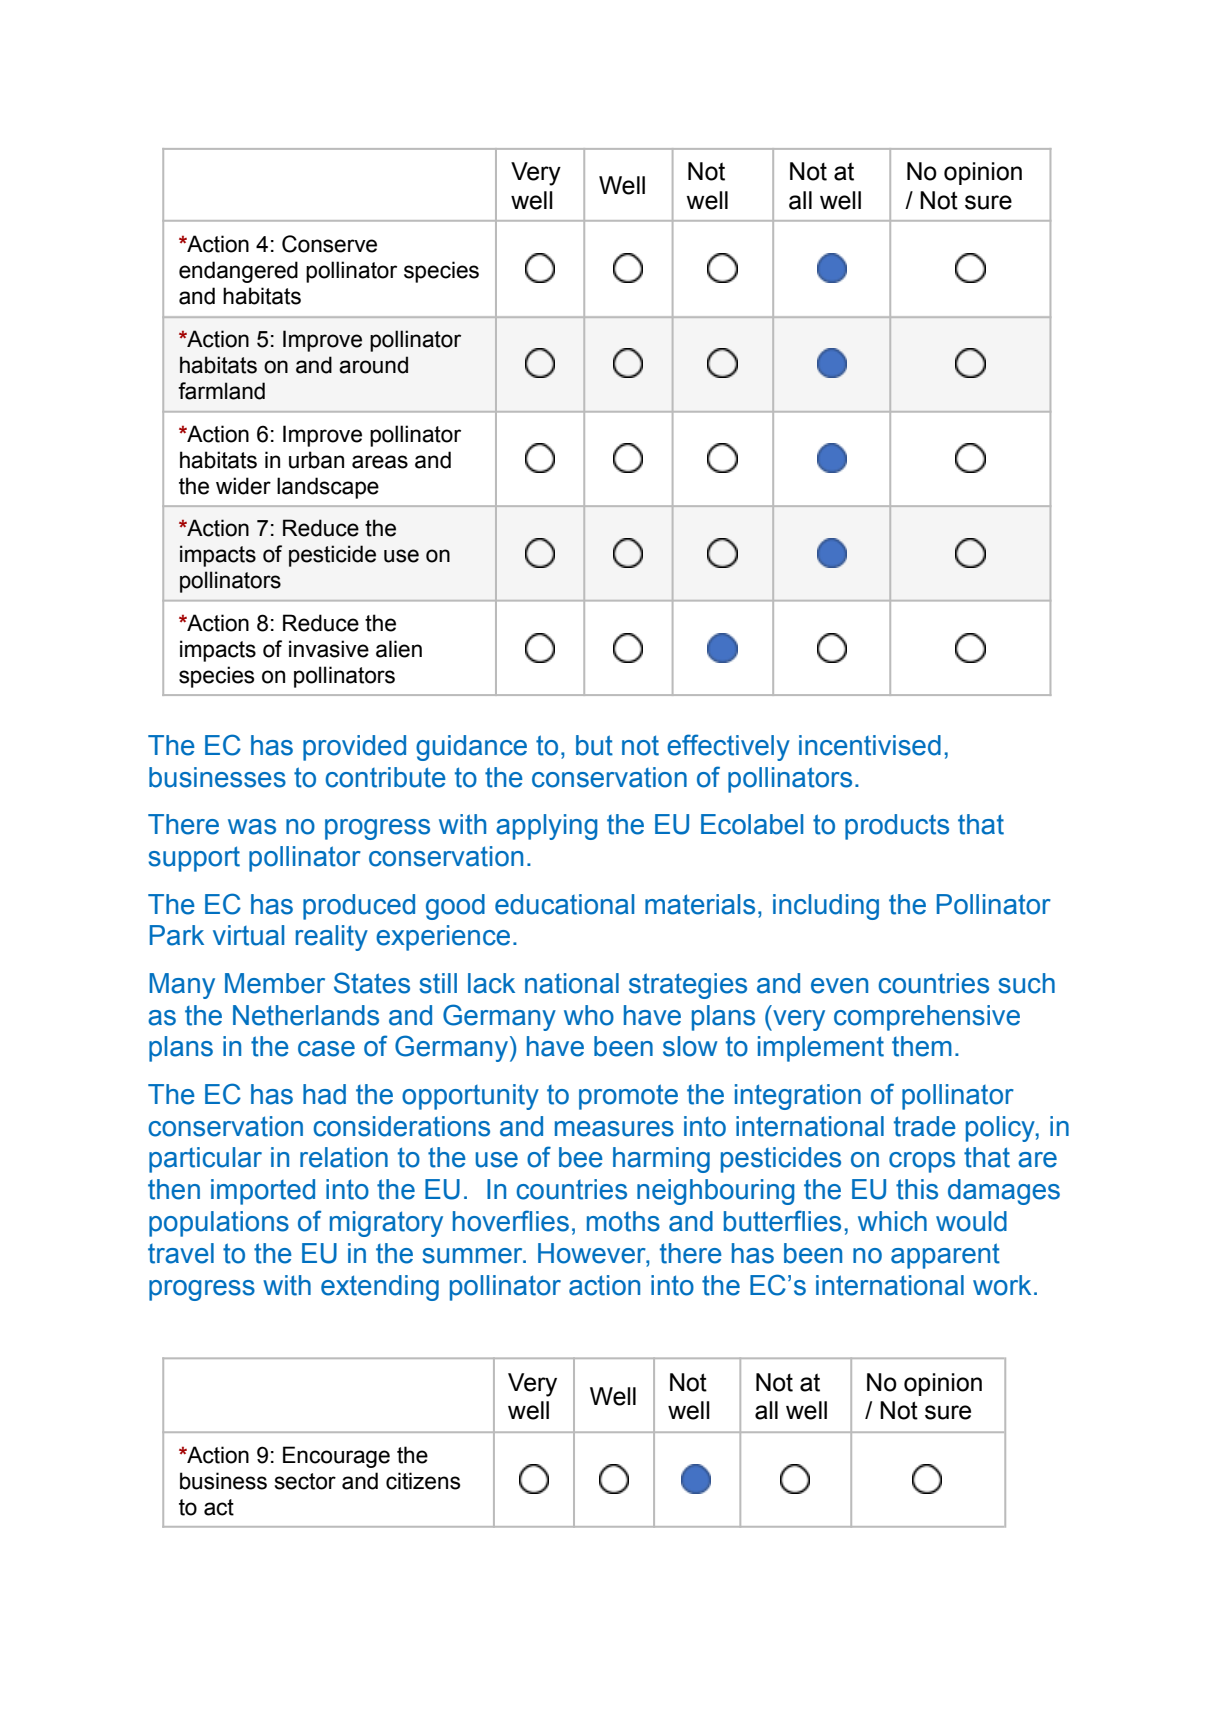 This screenshot has width=1224, height=1729. Describe the element at coordinates (238, 272) in the screenshot. I see `endangered` at that location.
